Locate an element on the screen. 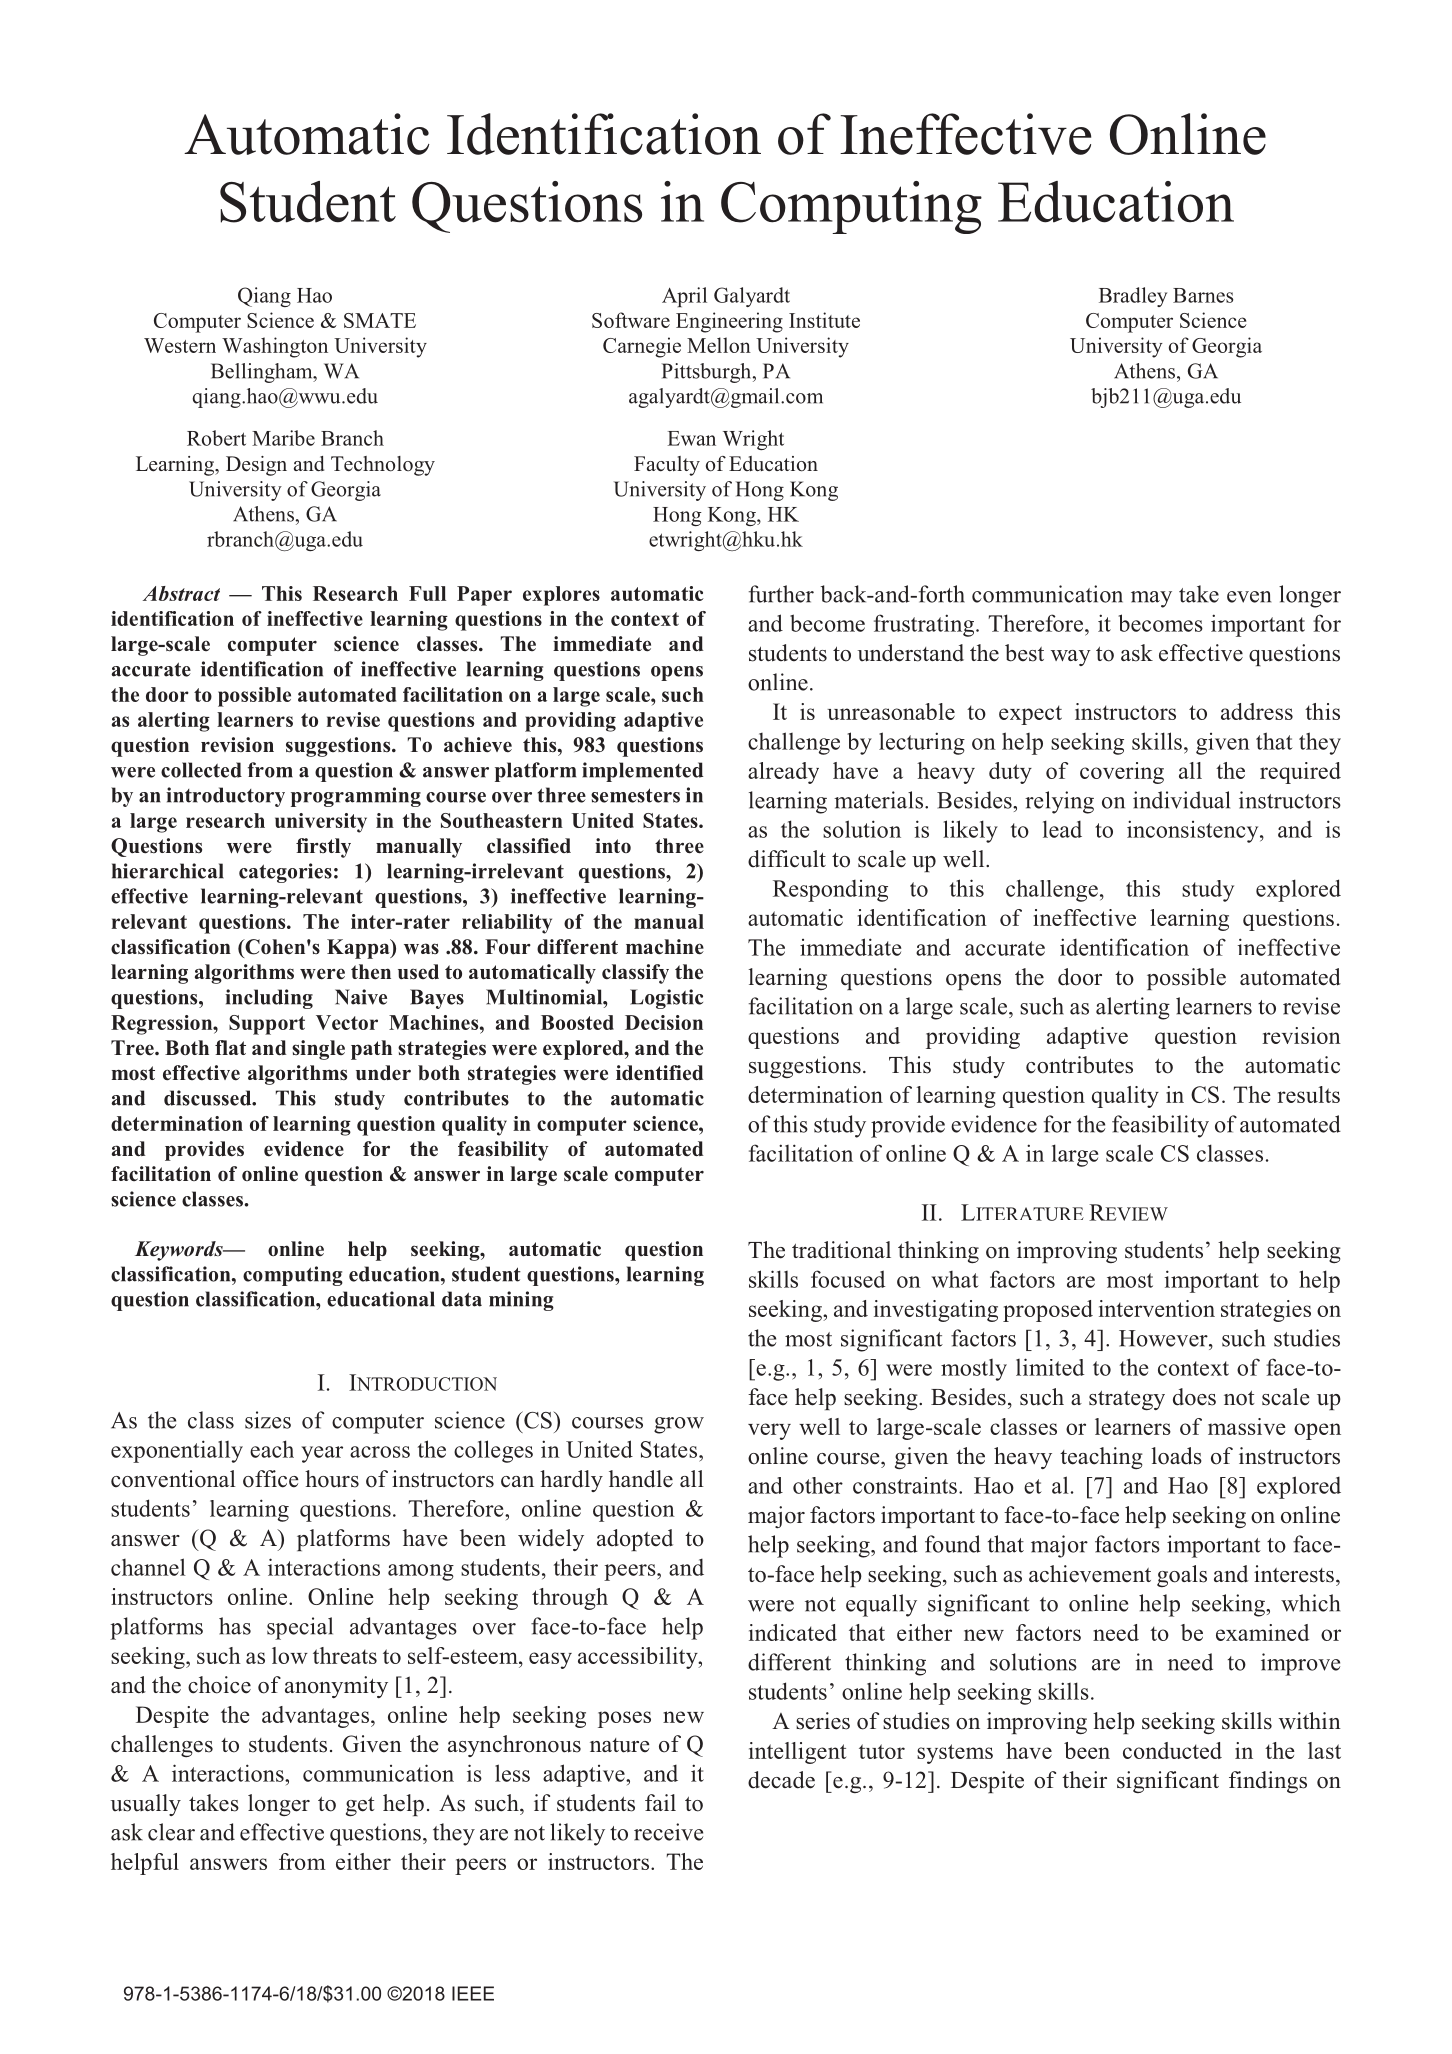 Image resolution: width=1452 pixels, height=2054 pixels. clear is located at coordinates (171, 1832).
